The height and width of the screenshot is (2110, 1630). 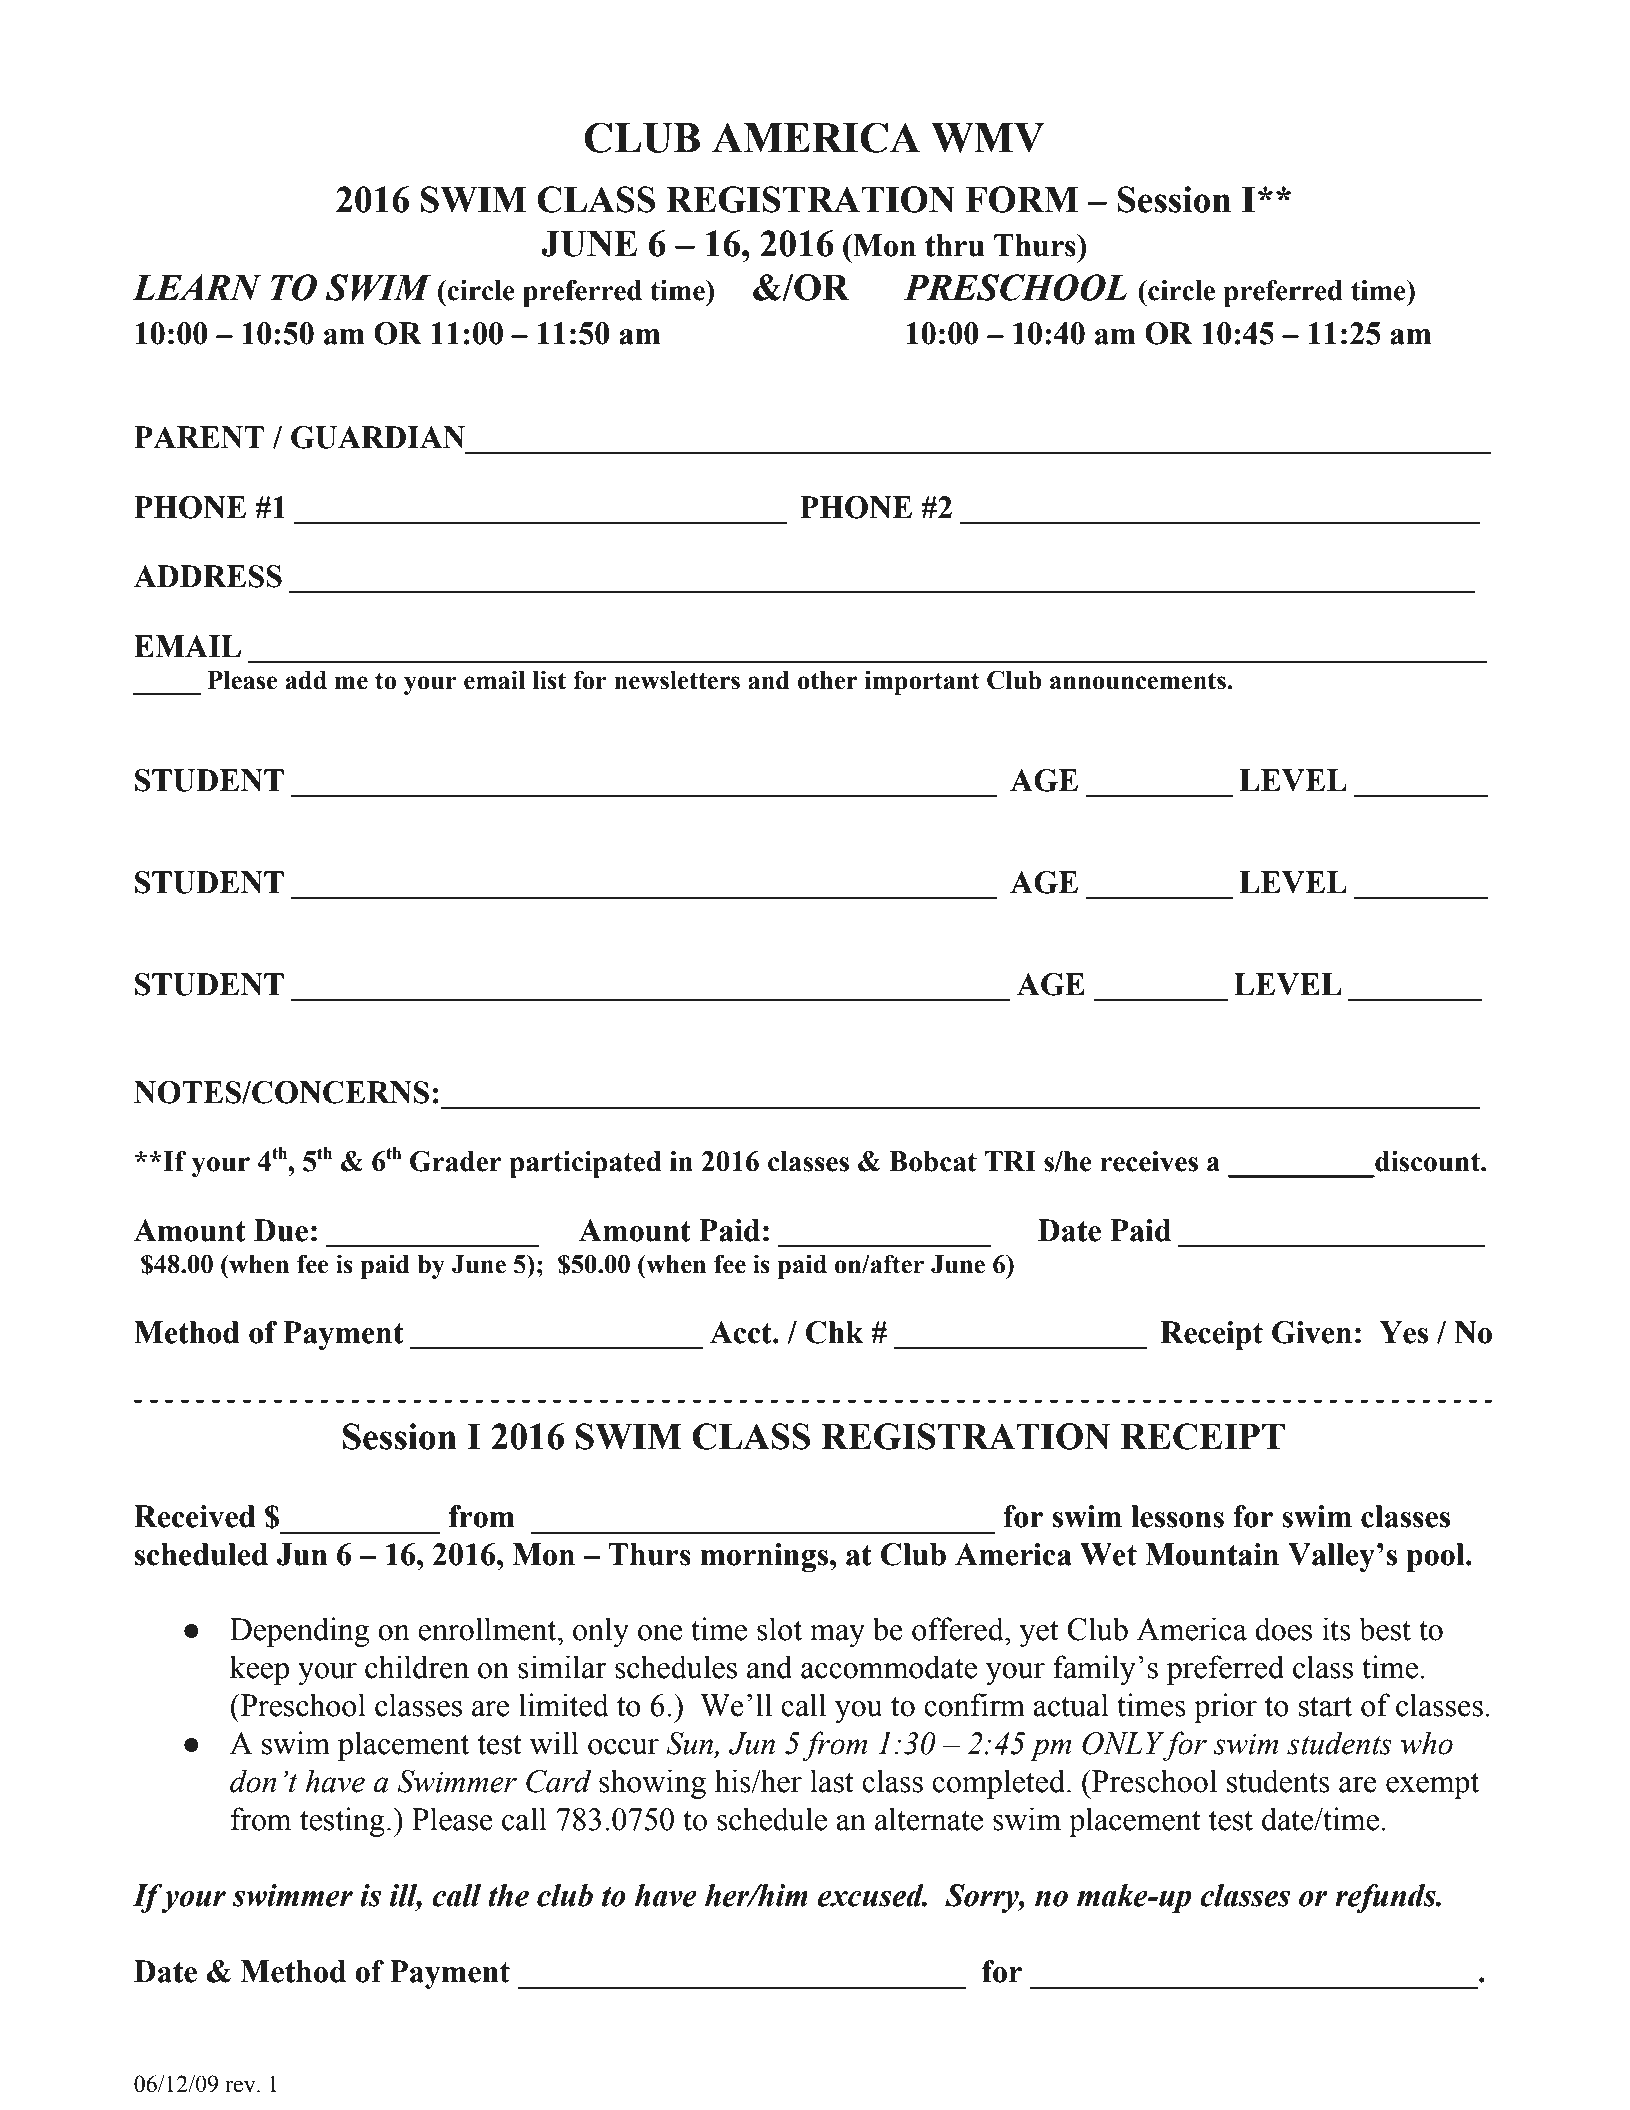 I want to click on Given, so click(x=1312, y=1332).
